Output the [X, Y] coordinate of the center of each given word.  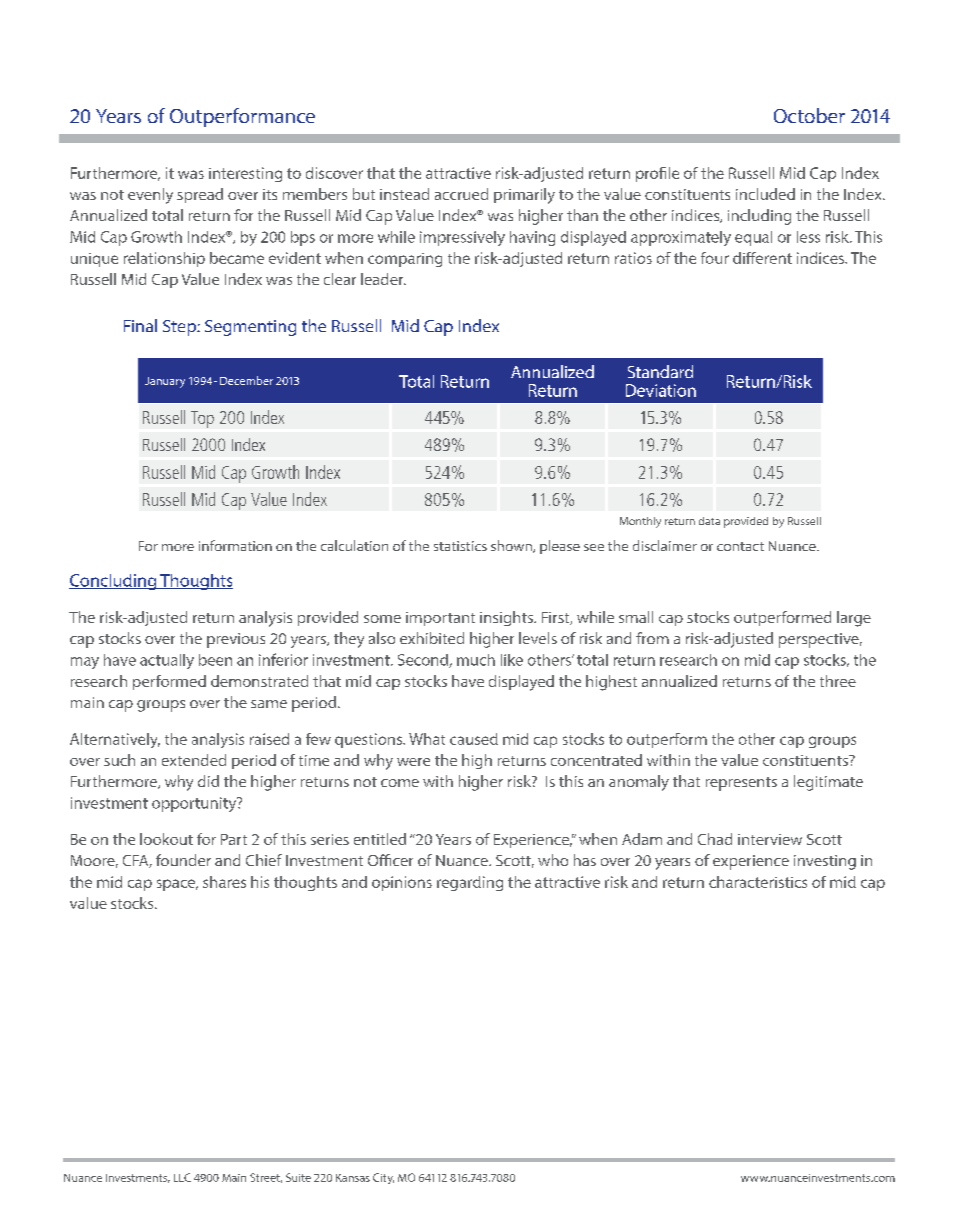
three [838, 681]
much [476, 660]
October [809, 115]
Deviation [661, 390]
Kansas [353, 1178]
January [165, 382]
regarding [470, 883]
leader [383, 279]
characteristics [758, 882]
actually [167, 661]
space [177, 885]
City [383, 1178]
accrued [461, 194]
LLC [182, 1177]
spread [200, 195]
